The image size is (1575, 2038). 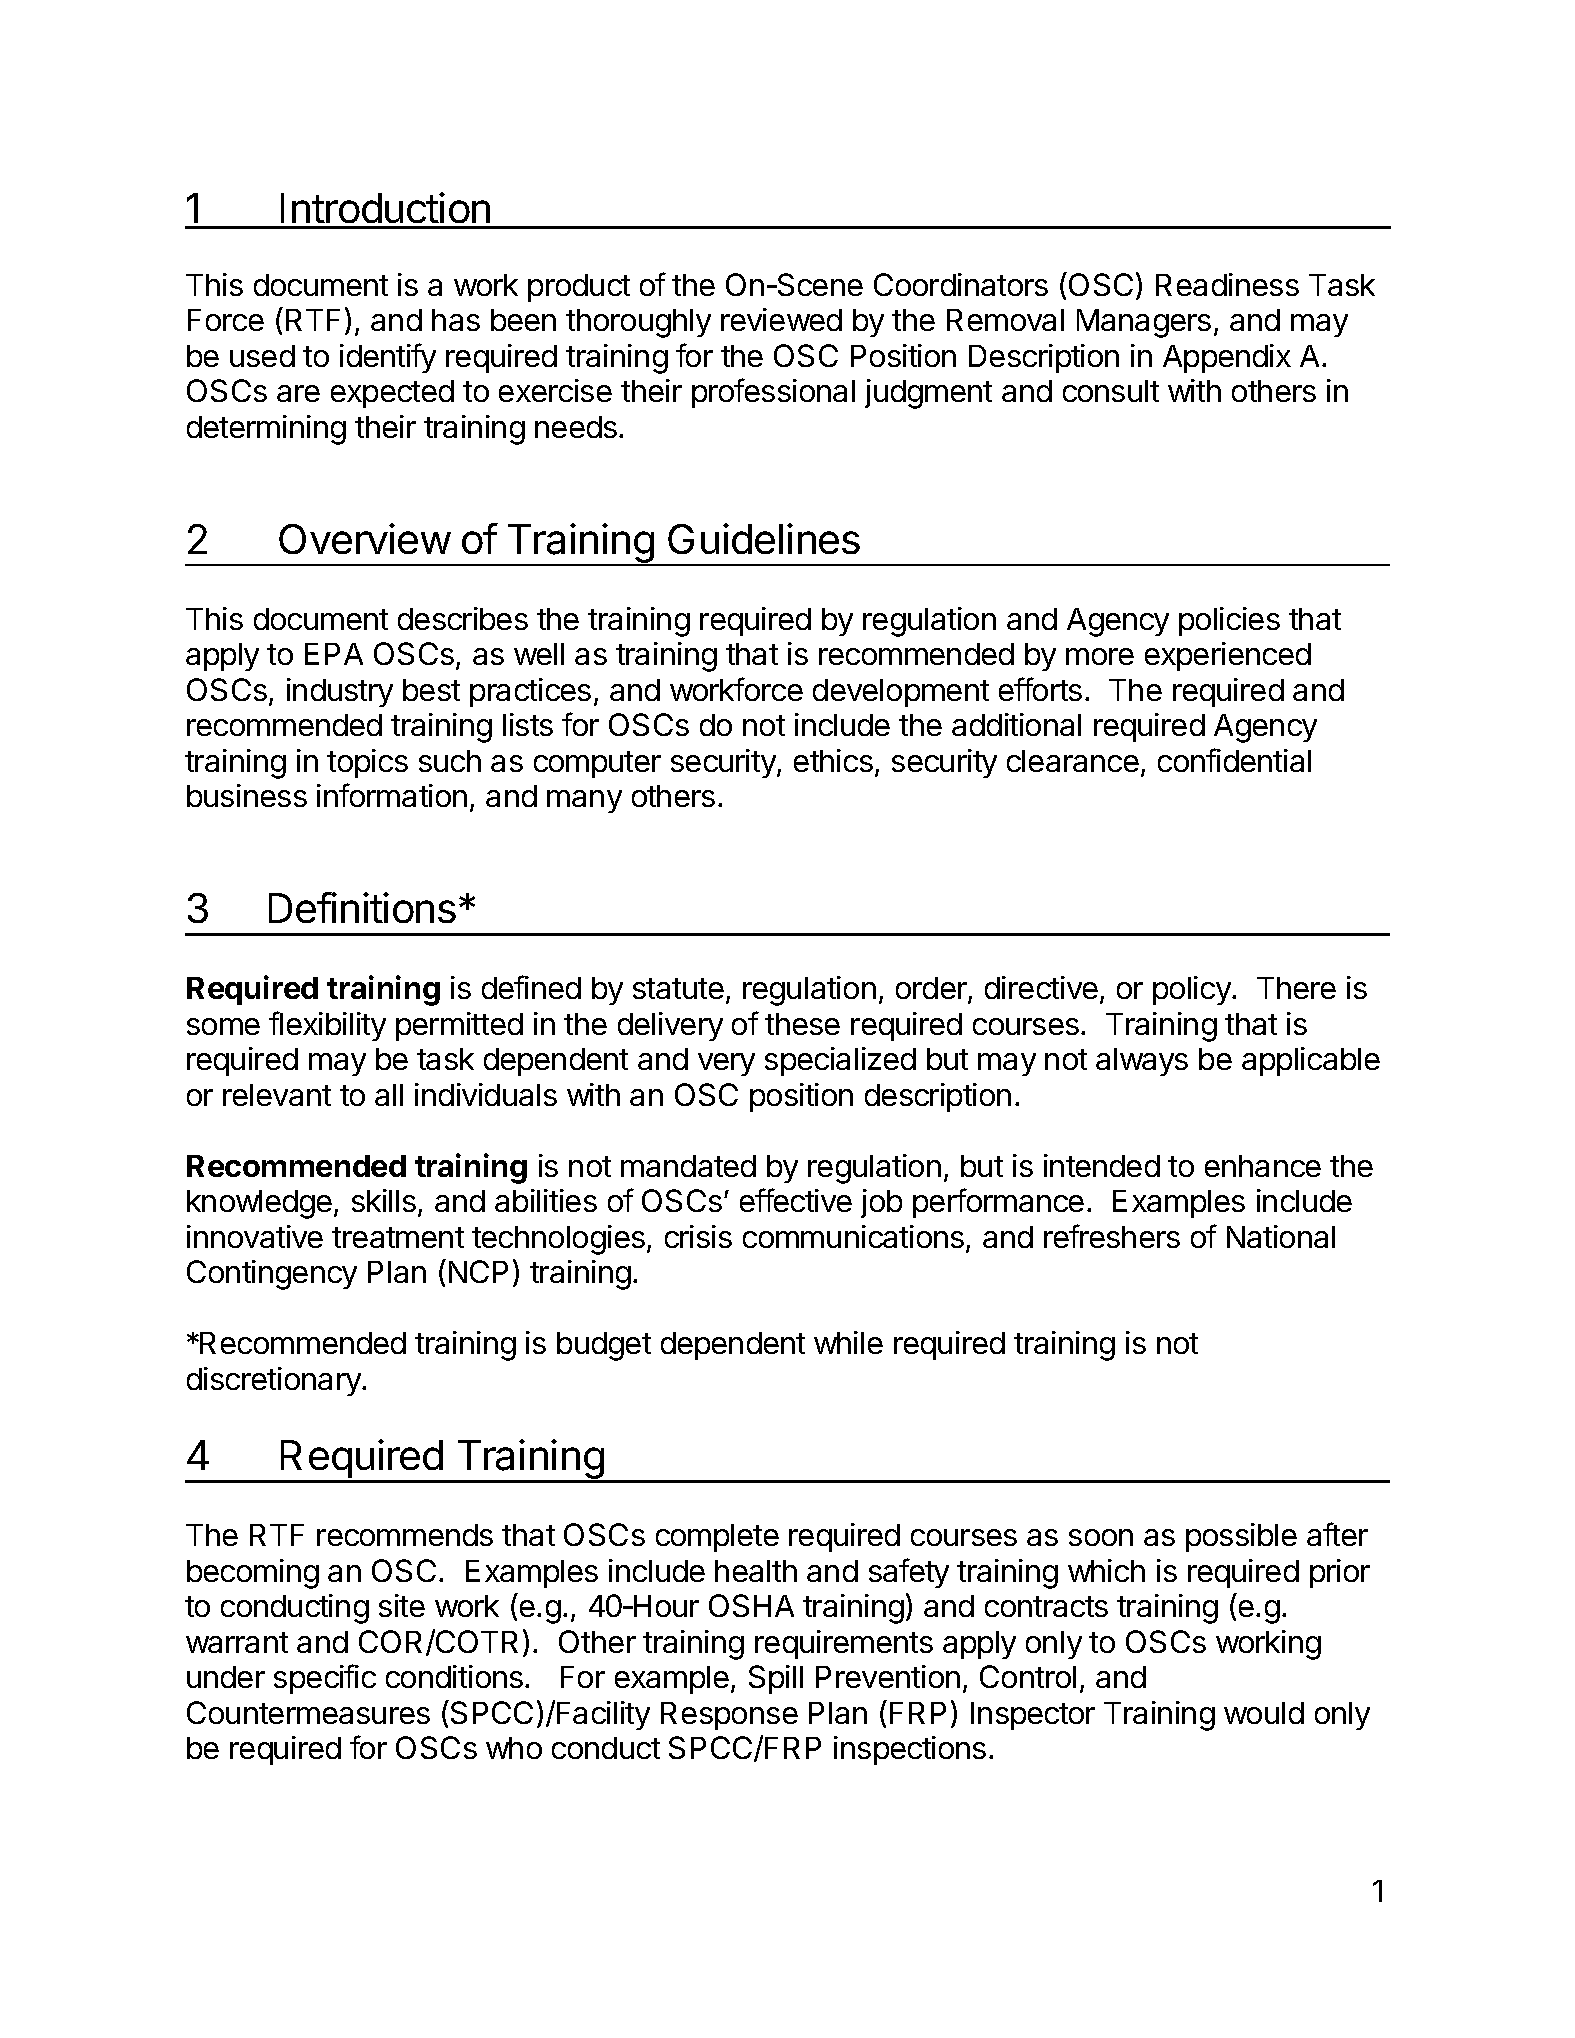 I want to click on reviewed, so click(x=781, y=319).
